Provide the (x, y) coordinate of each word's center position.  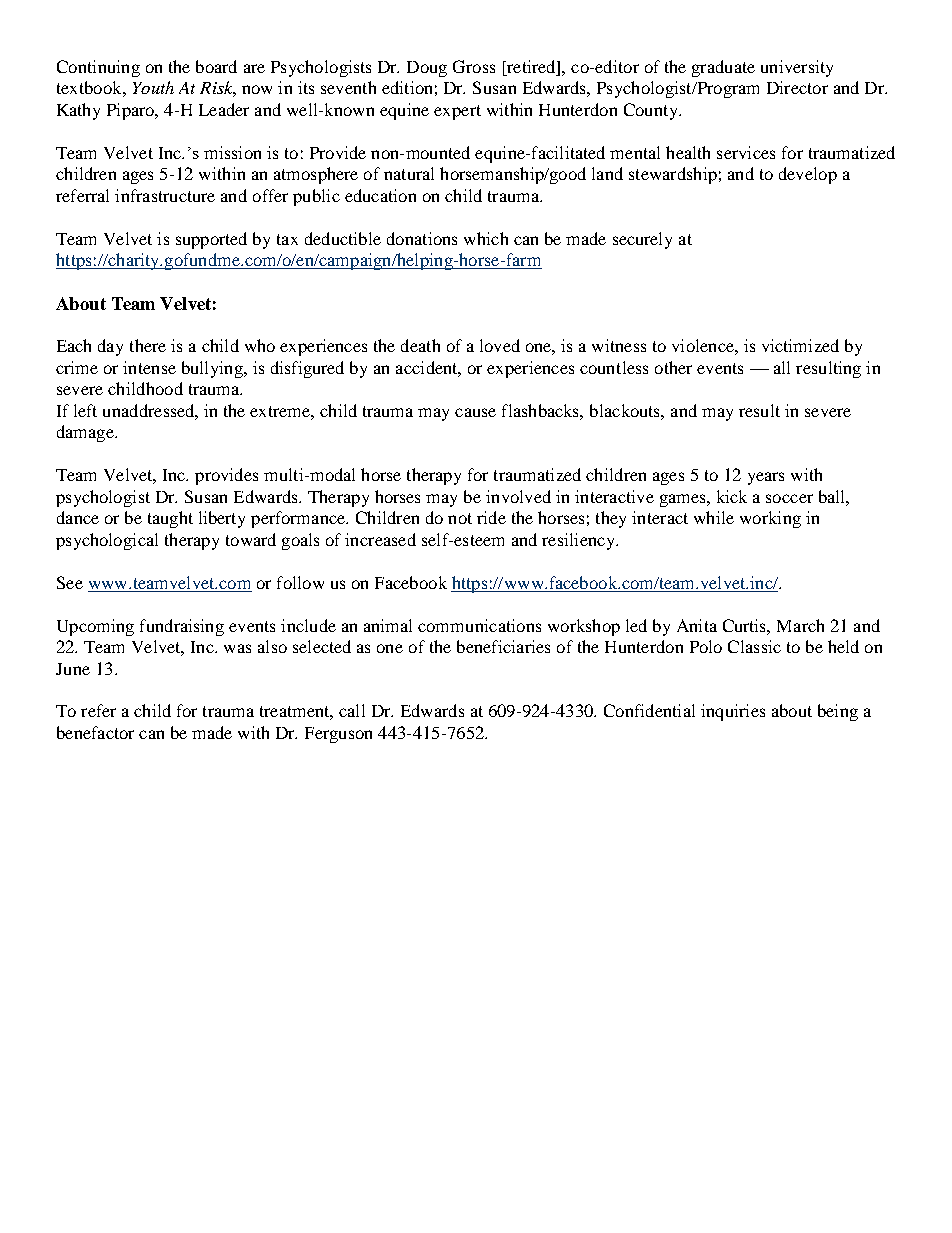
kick (732, 496)
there (148, 345)
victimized (800, 345)
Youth (153, 87)
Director (797, 87)
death (420, 345)
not (460, 518)
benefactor (95, 732)
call (352, 710)
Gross (474, 66)
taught (170, 519)
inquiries (733, 712)
